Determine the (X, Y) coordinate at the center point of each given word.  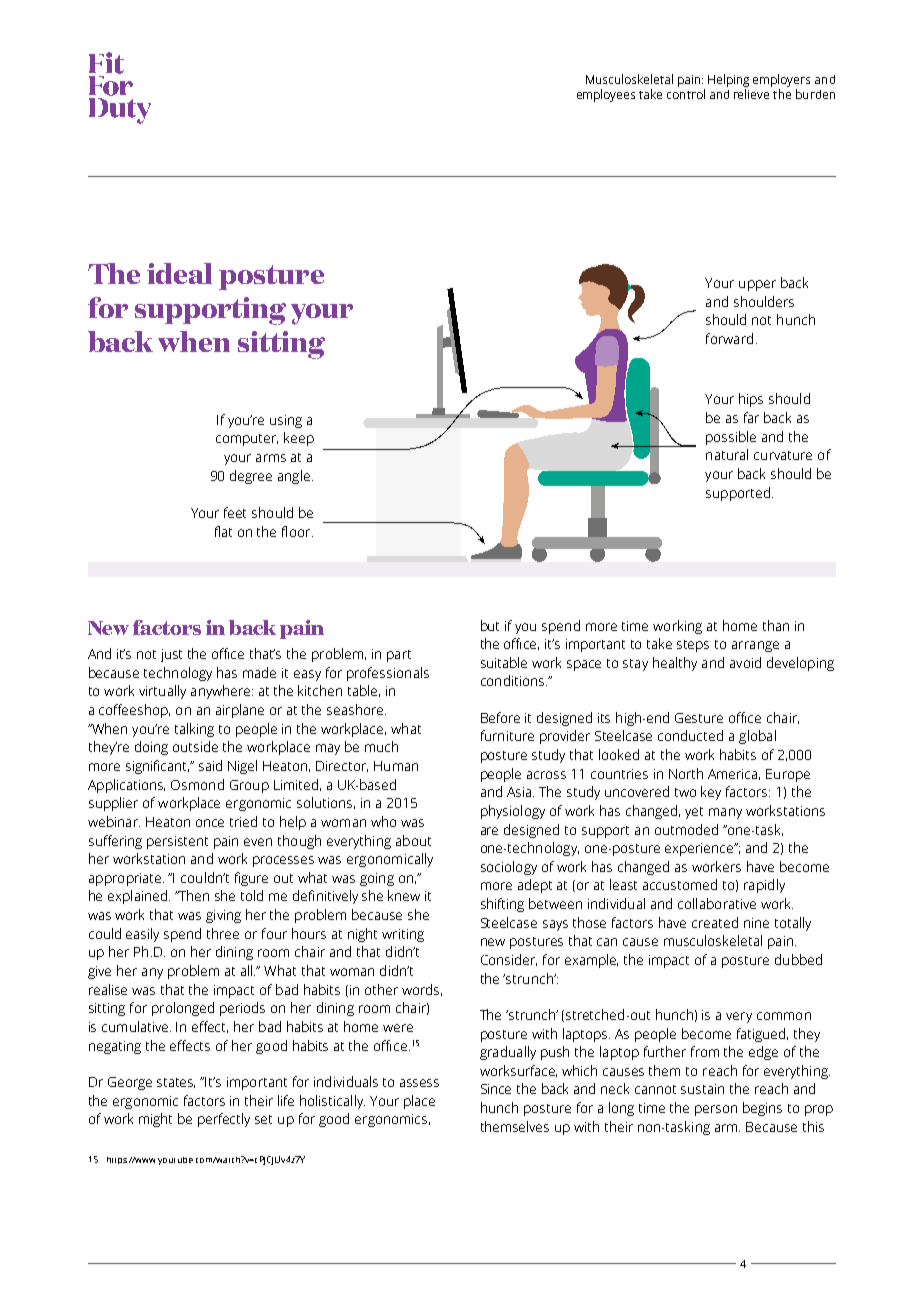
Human (396, 766)
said (210, 765)
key (711, 793)
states (176, 1083)
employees (606, 95)
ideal (179, 273)
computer (247, 440)
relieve (751, 94)
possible (731, 438)
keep (299, 439)
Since (496, 1089)
